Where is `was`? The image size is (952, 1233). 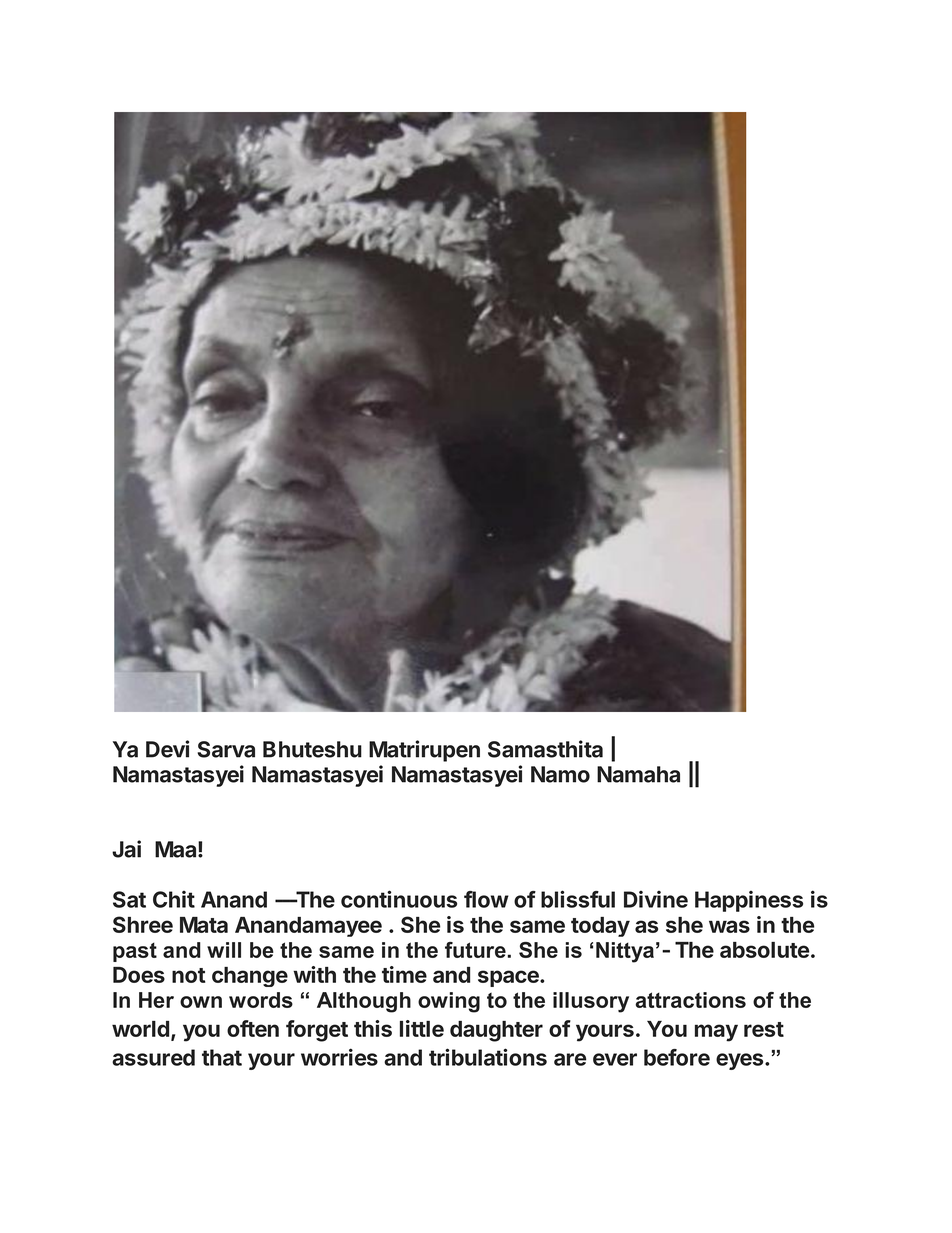
was is located at coordinates (729, 926).
